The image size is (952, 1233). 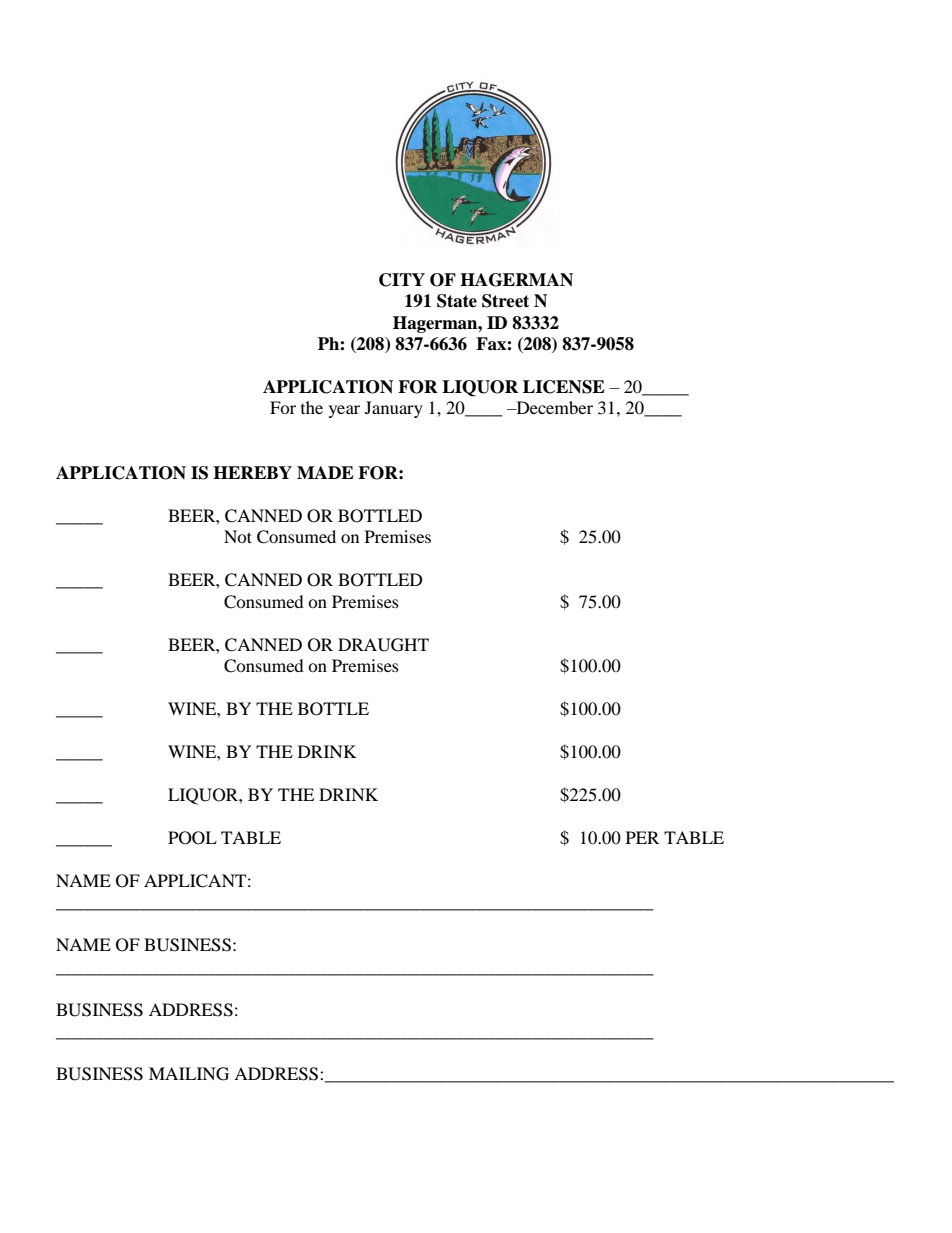 I want to click on December, so click(x=553, y=407).
